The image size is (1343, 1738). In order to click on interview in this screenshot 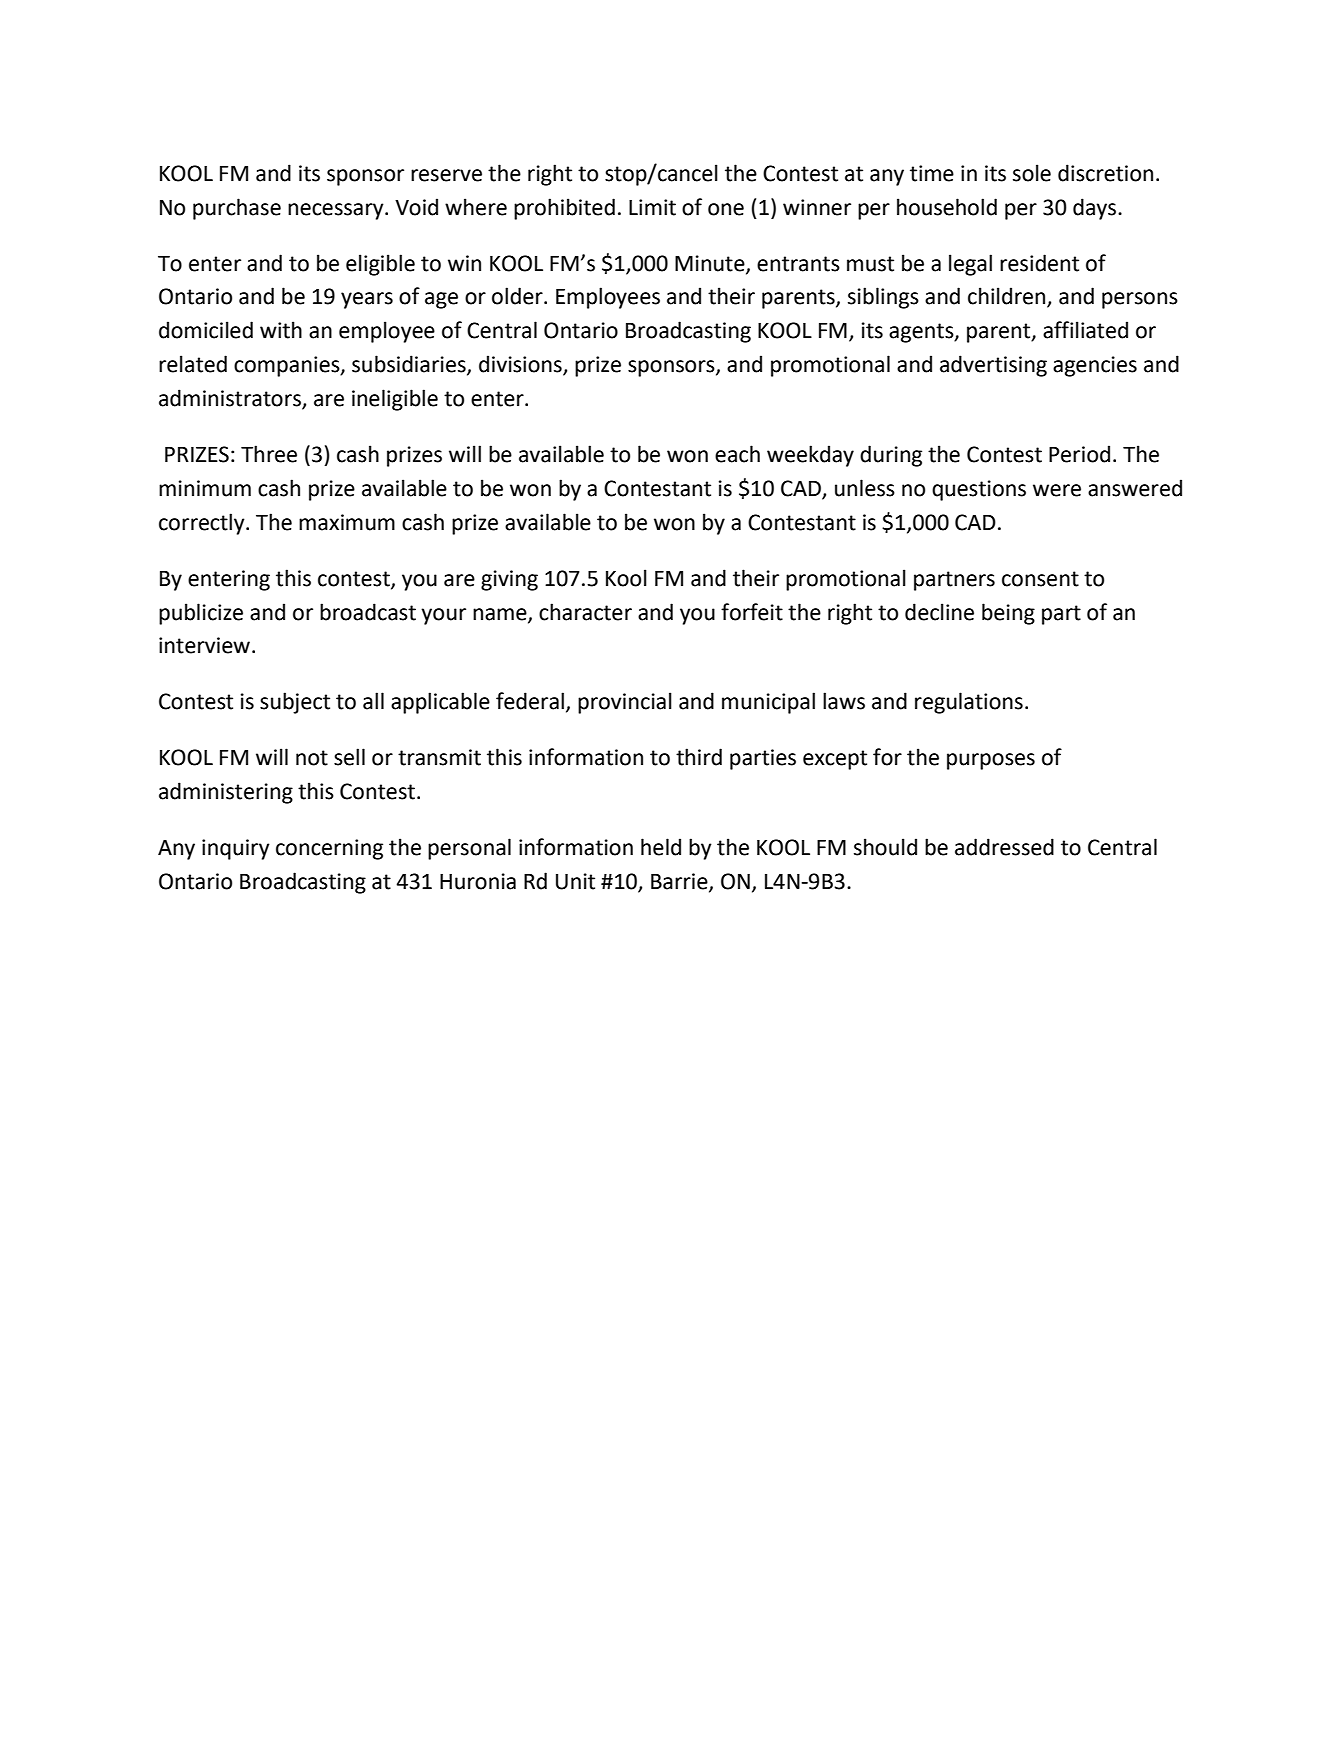, I will do `click(204, 645)`.
